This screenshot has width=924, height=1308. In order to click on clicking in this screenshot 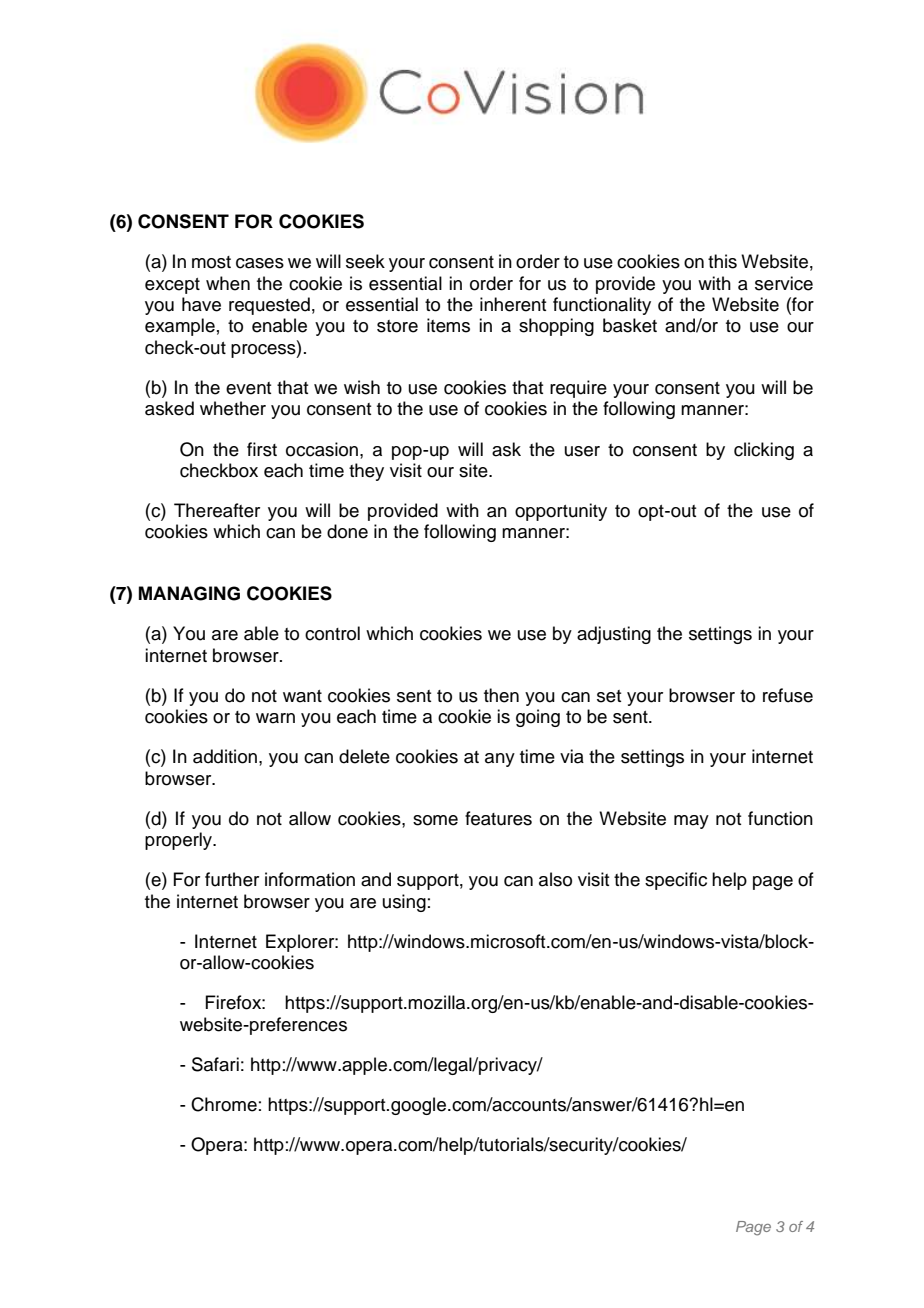, I will do `click(764, 451)`.
